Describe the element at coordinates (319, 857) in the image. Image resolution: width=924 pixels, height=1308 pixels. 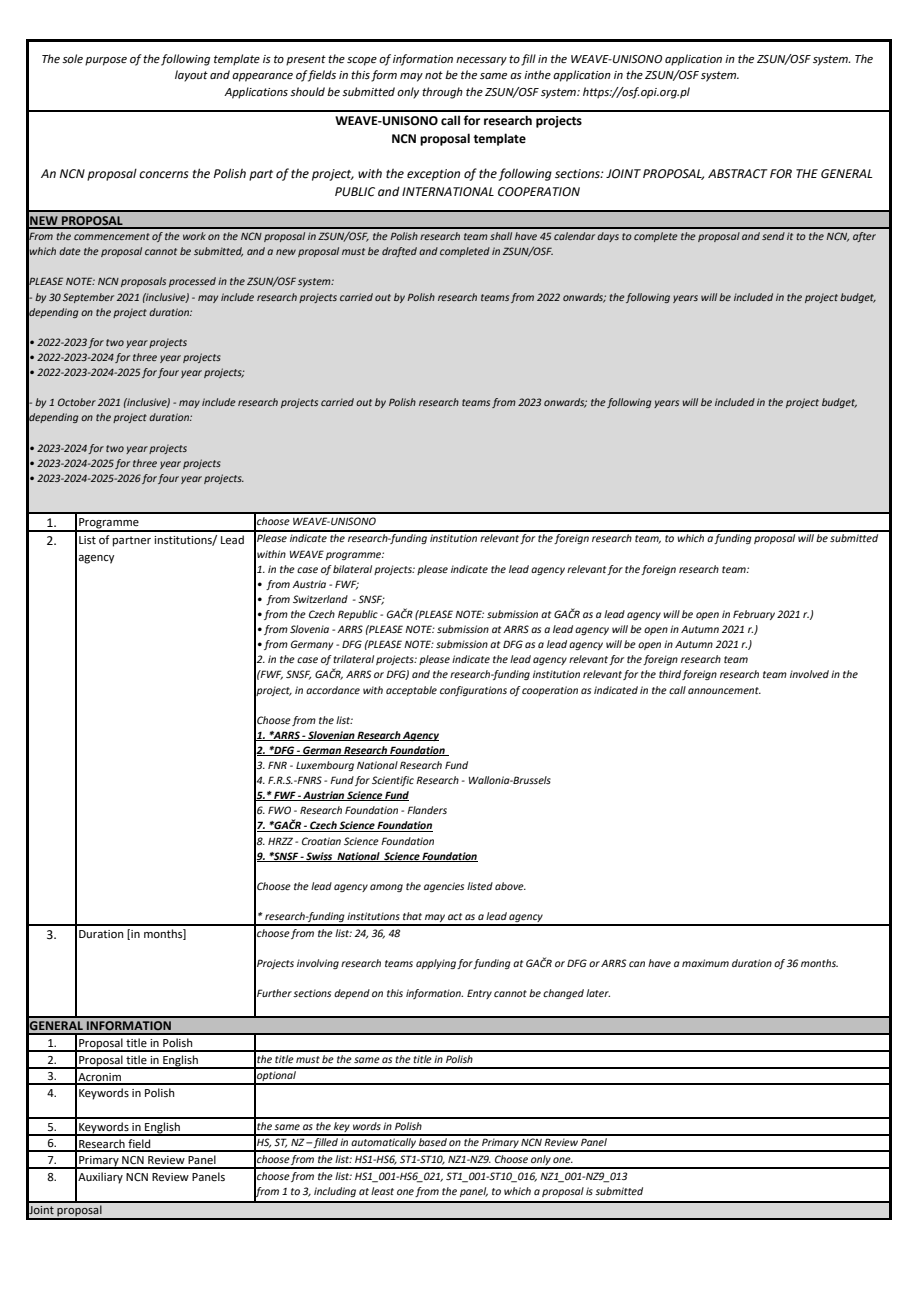
I see `Swiss` at that location.
